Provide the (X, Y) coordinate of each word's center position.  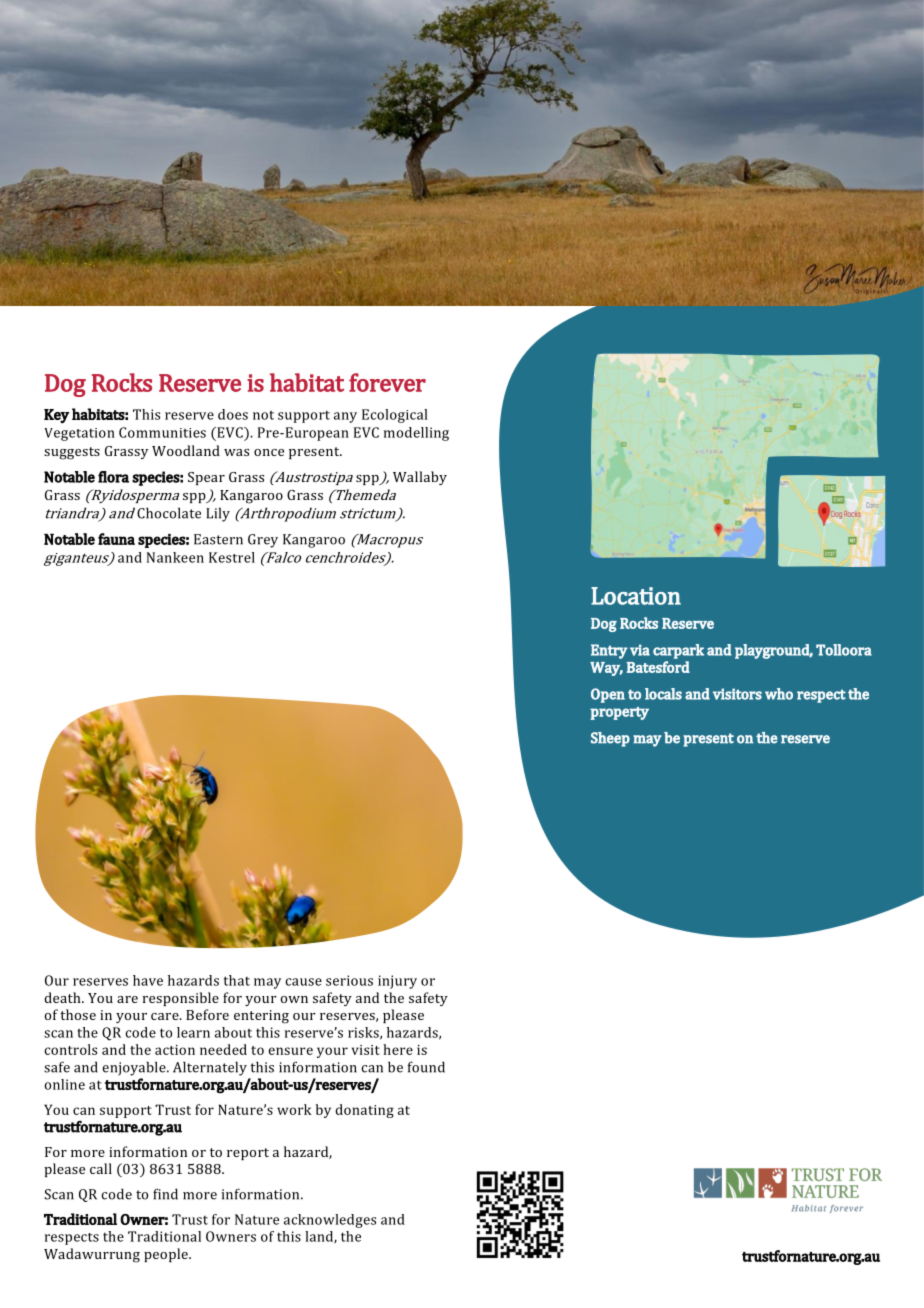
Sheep (610, 739)
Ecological (395, 416)
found (426, 1067)
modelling (416, 434)
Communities (162, 432)
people (167, 1255)
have (148, 980)
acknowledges (330, 1221)
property (619, 713)
